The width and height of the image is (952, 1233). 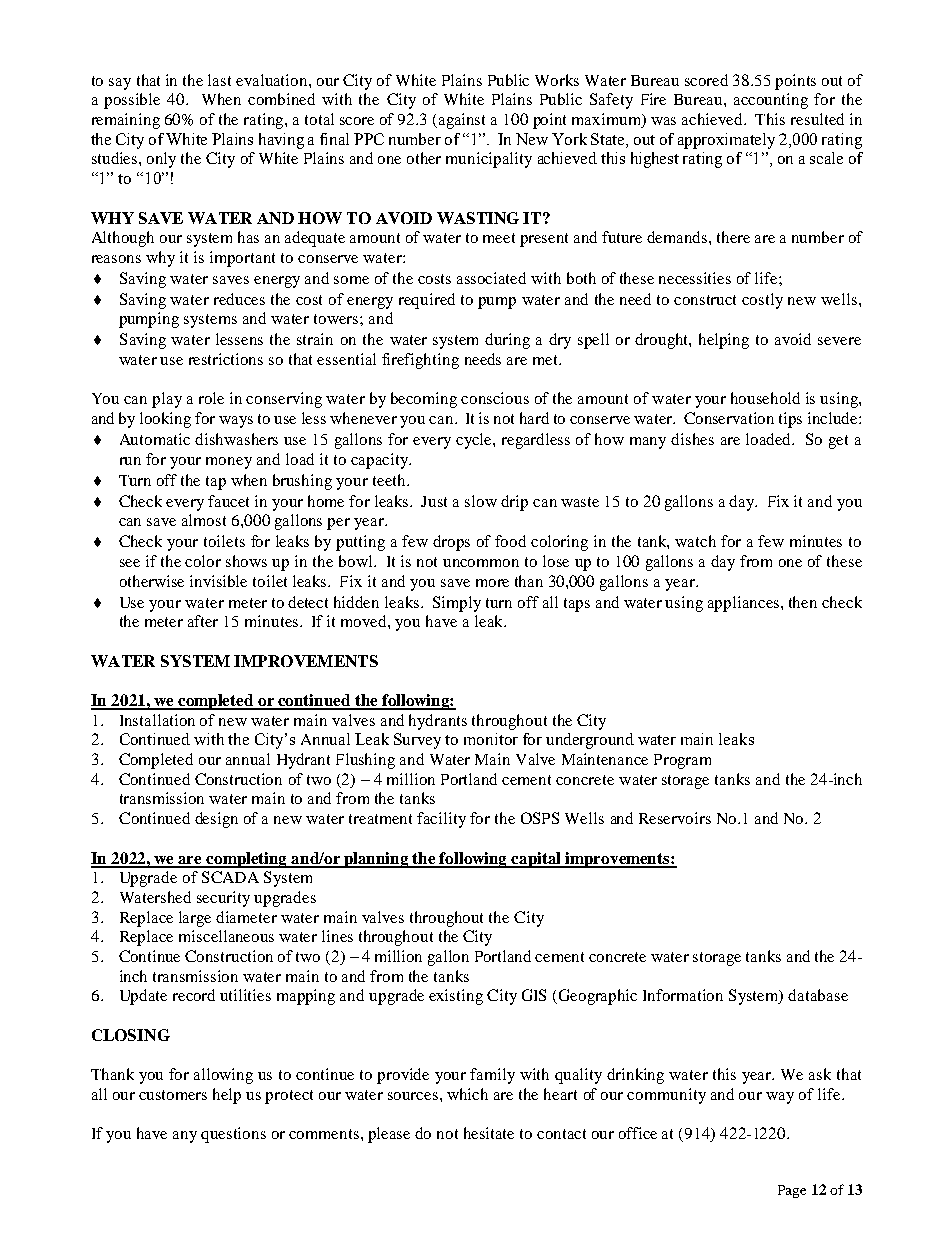 What do you see at coordinates (233, 1135) in the image?
I see `questions` at bounding box center [233, 1135].
